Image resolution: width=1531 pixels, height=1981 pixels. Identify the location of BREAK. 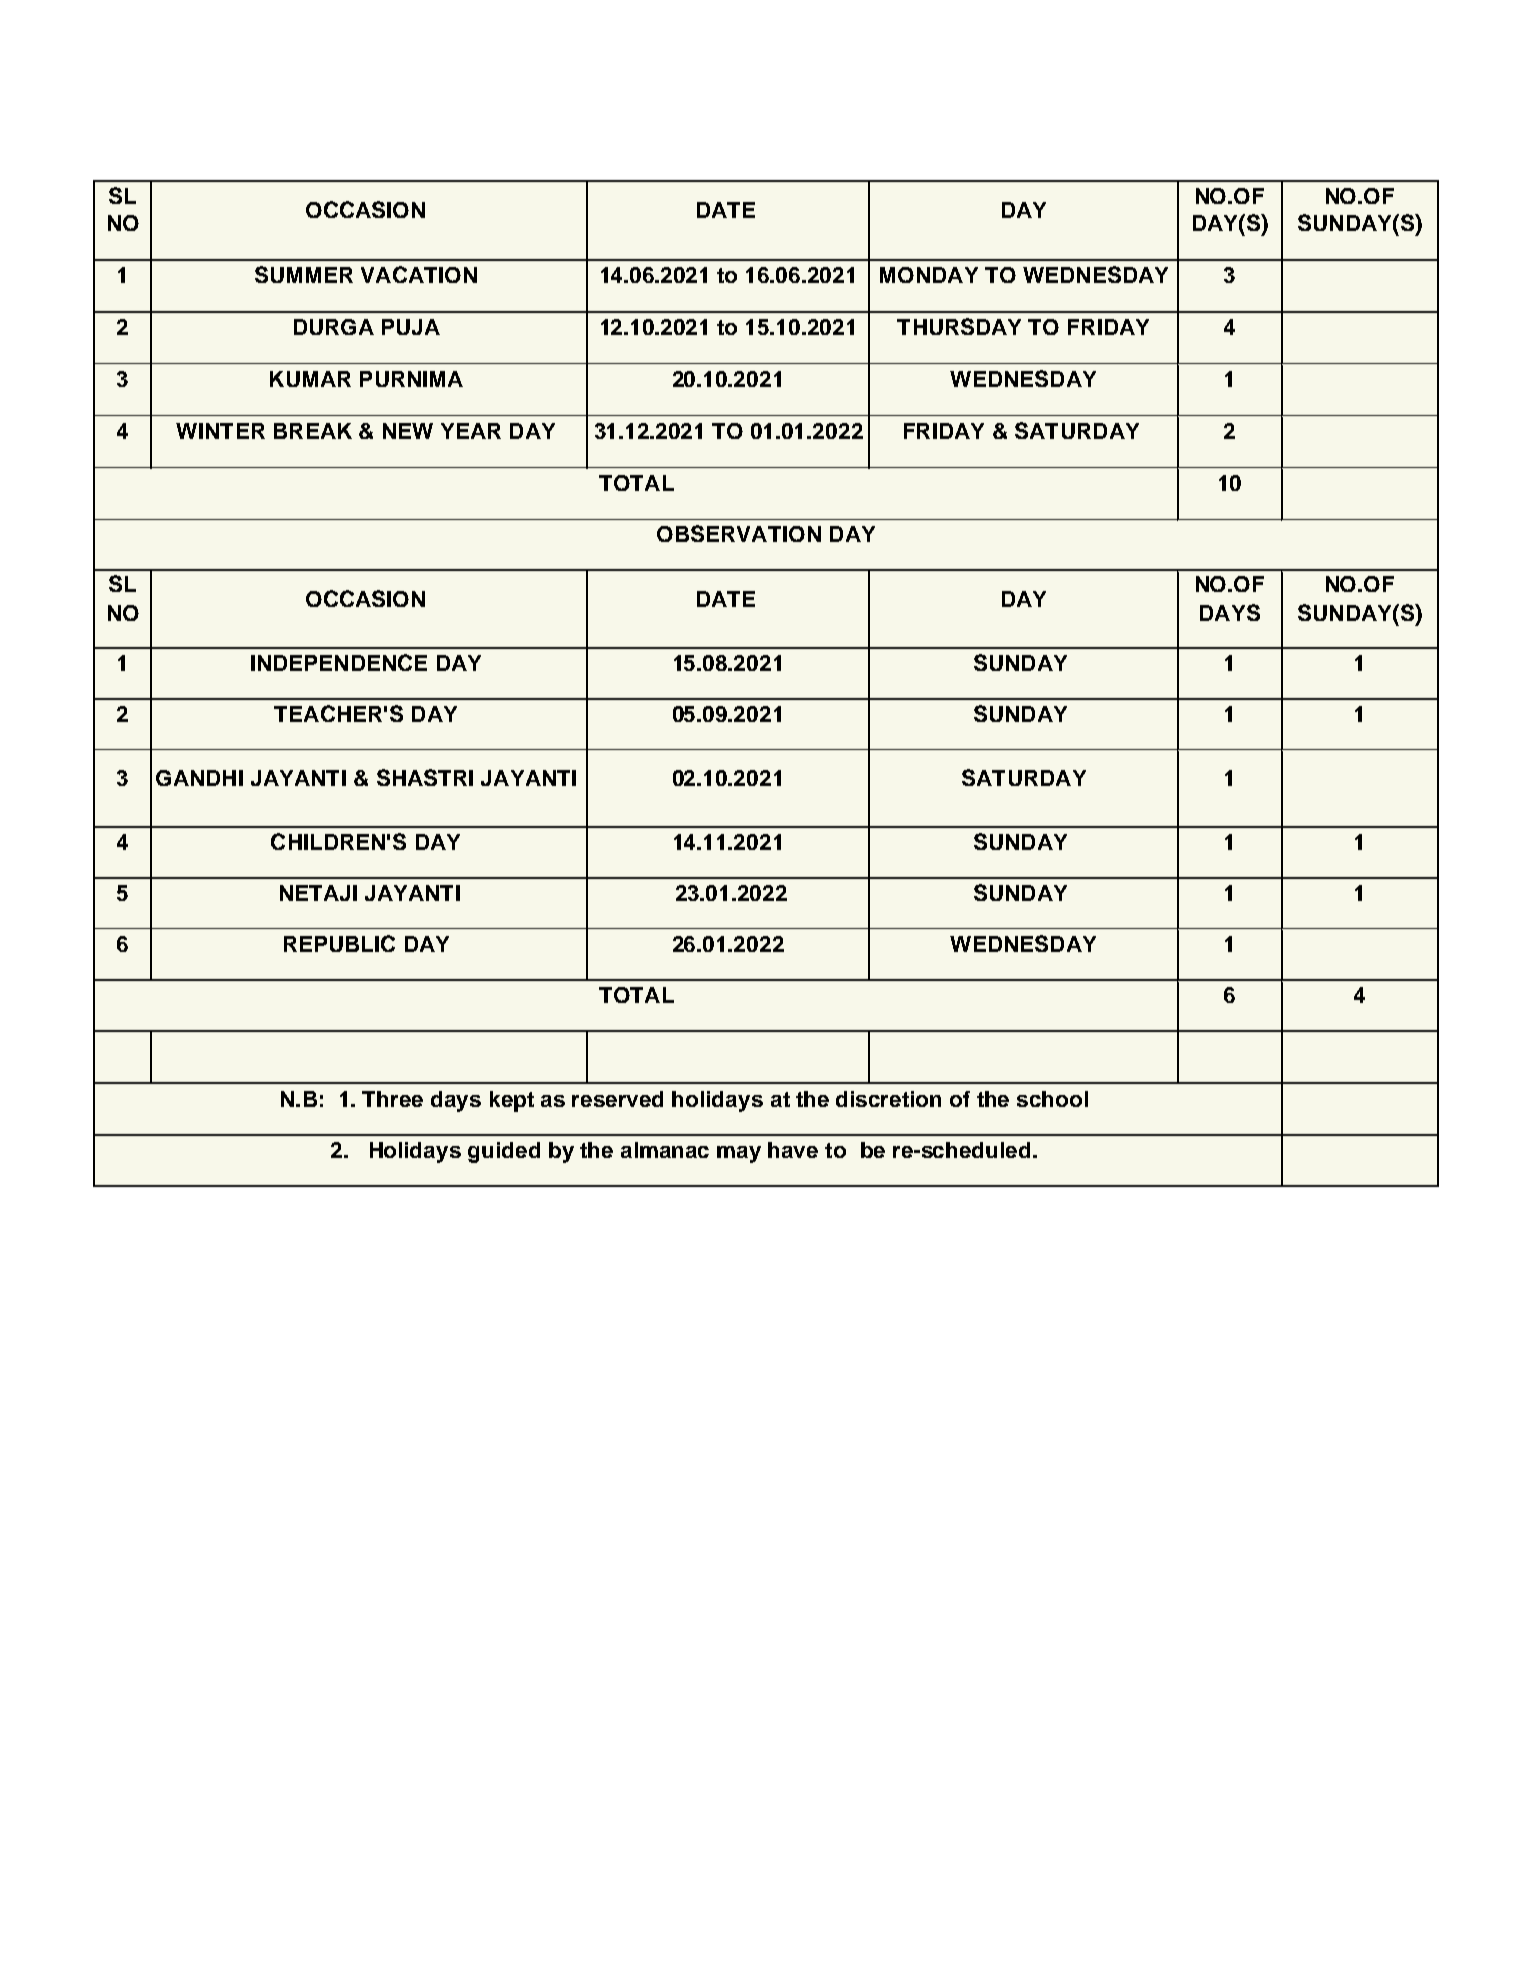
(313, 431).
